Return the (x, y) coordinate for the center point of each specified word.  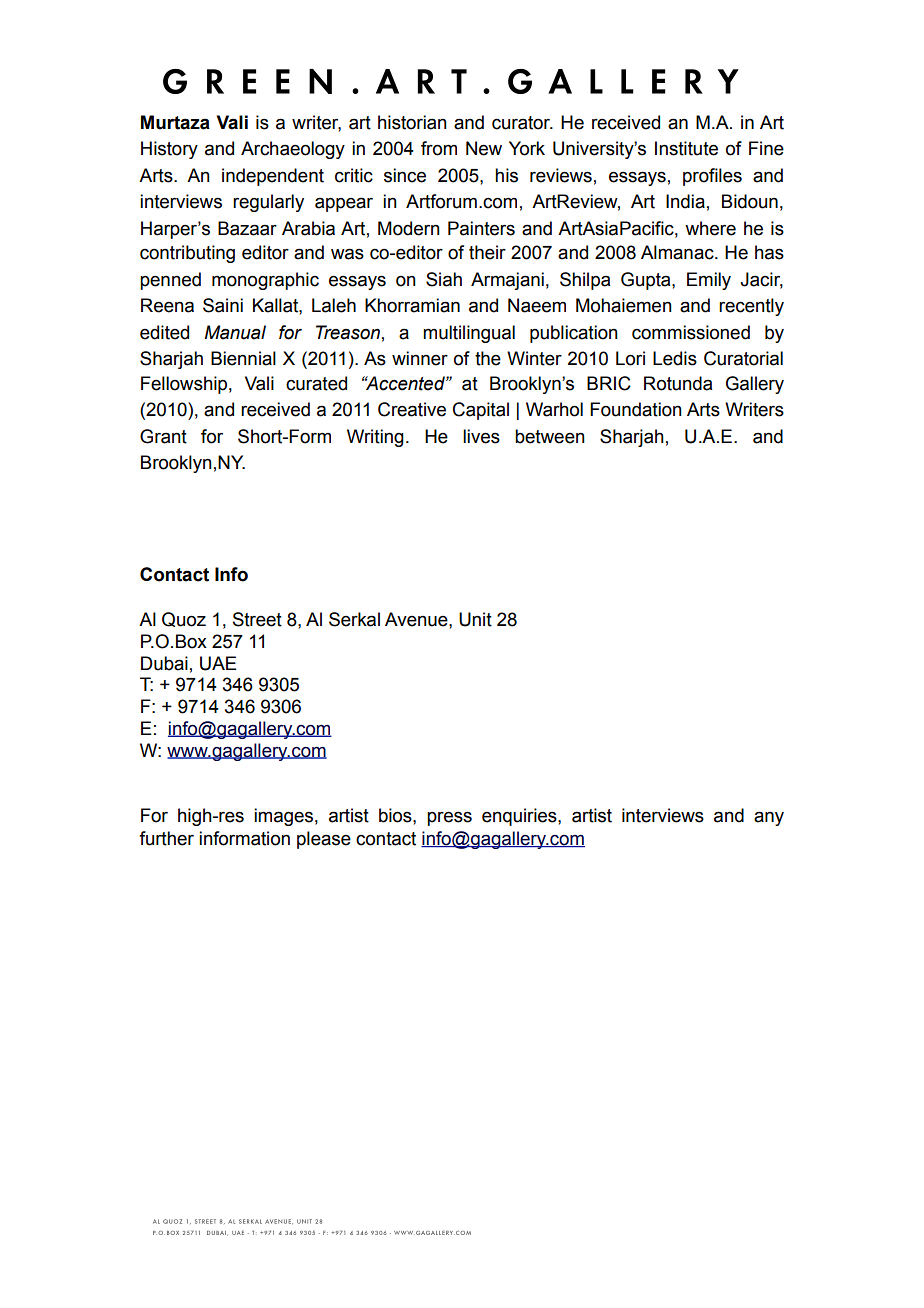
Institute (686, 148)
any (769, 818)
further (166, 838)
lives (481, 436)
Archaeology (293, 150)
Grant (163, 436)
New (484, 148)
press (449, 818)
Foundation (636, 409)
